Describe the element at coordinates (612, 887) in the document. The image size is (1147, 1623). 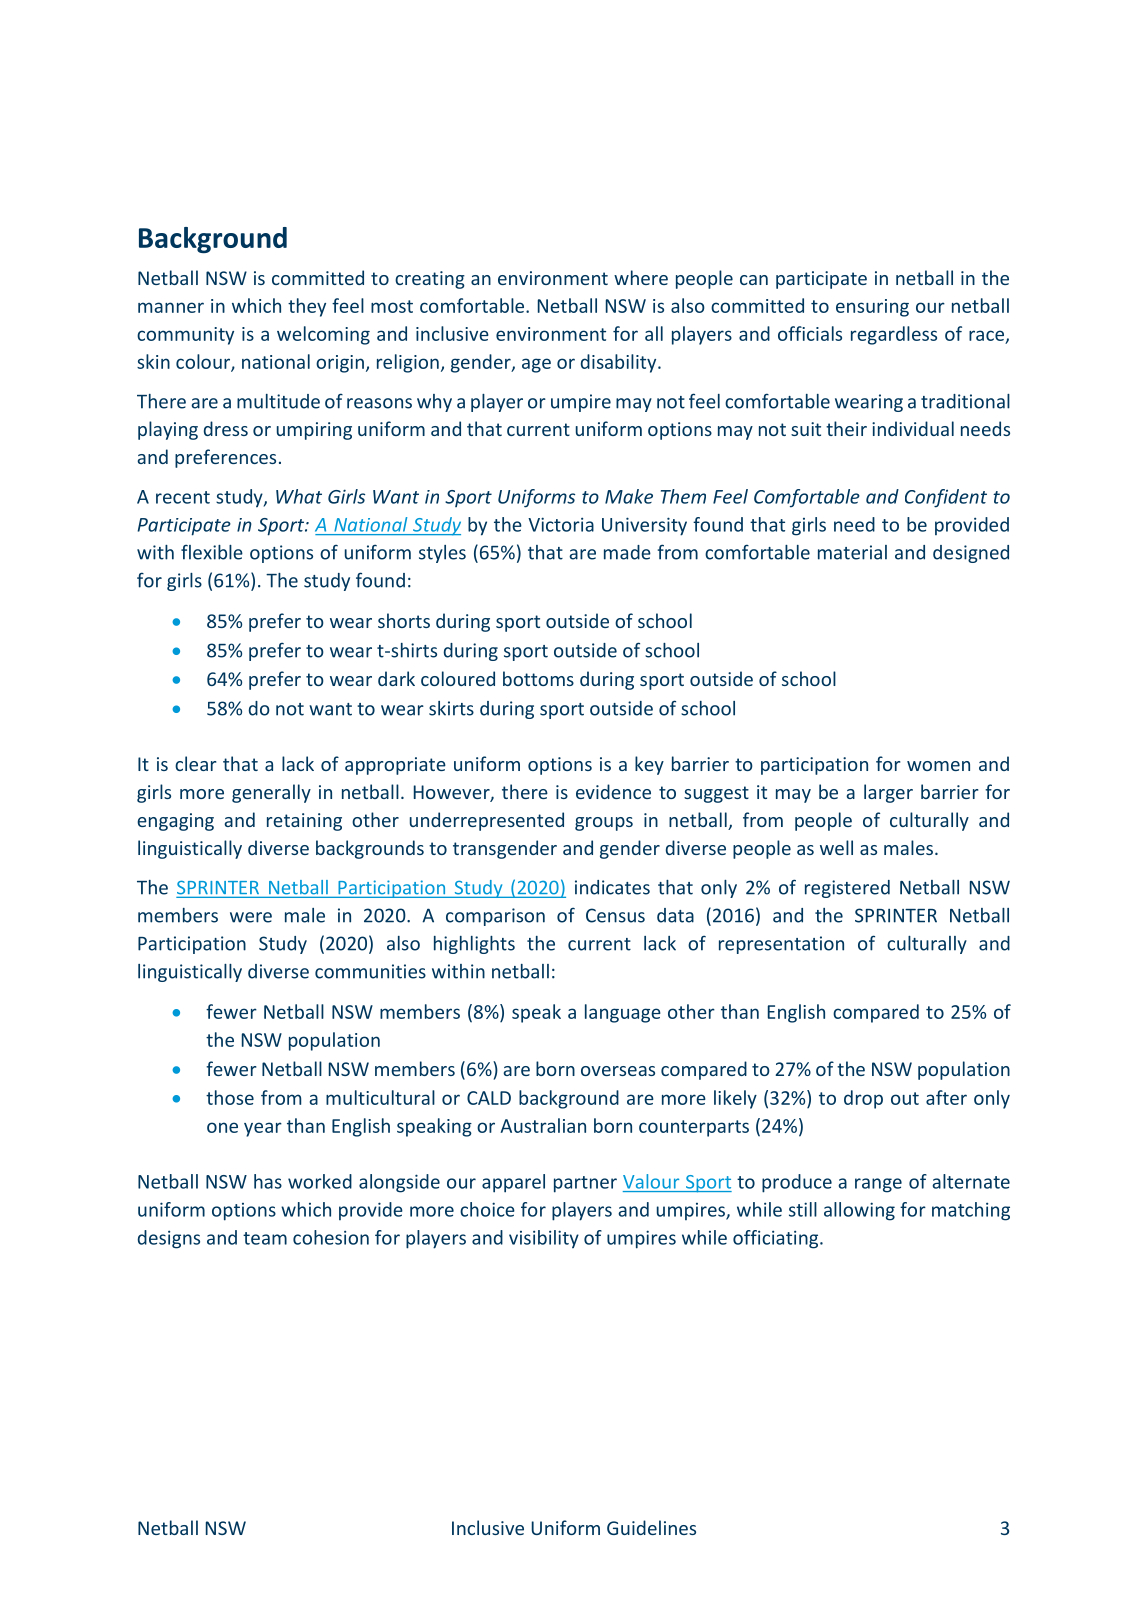
I see `indicates` at that location.
